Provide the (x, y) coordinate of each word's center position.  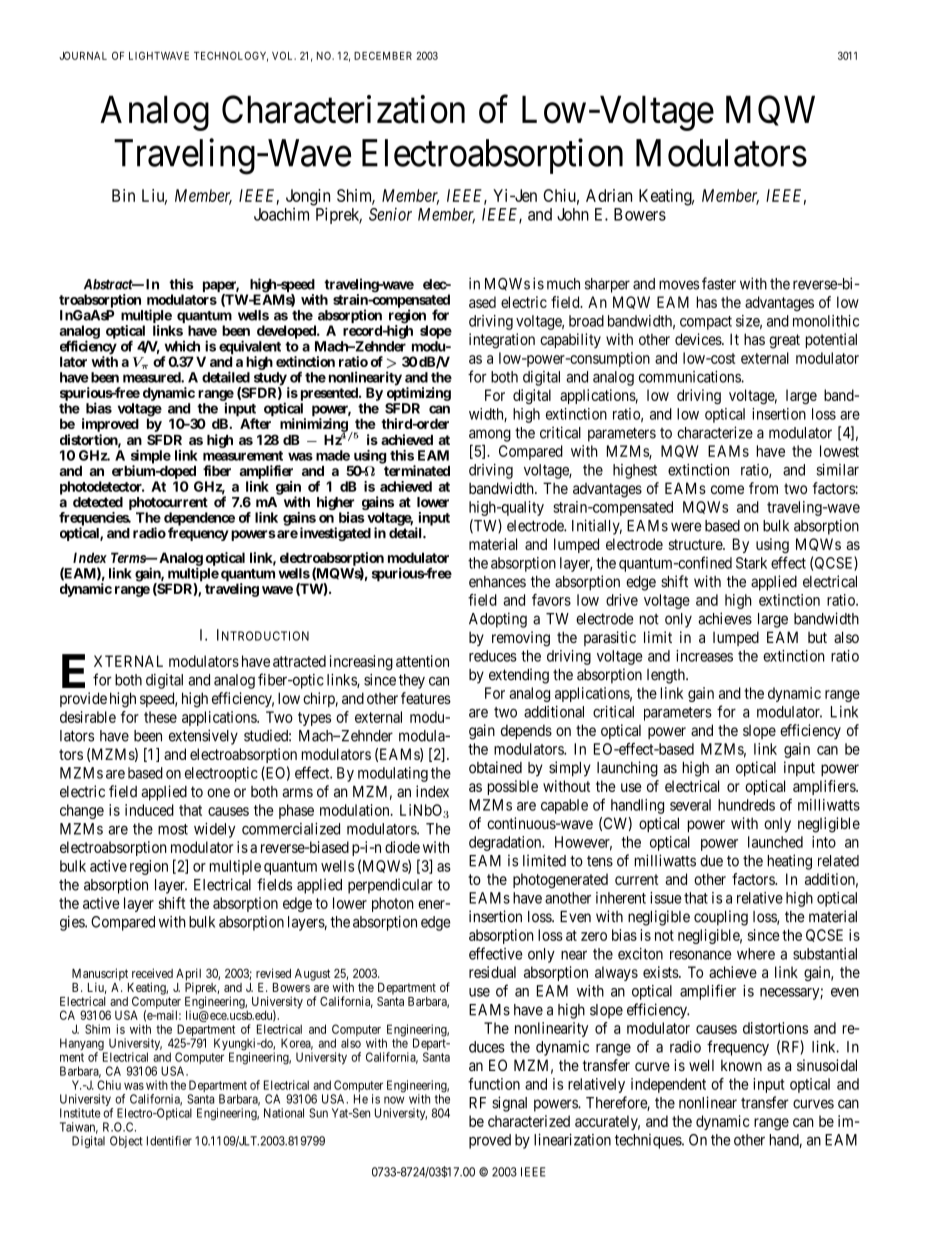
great (784, 341)
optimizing (419, 394)
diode (402, 847)
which (182, 346)
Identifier (169, 1141)
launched (775, 842)
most (173, 829)
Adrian (609, 195)
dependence (199, 520)
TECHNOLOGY (231, 56)
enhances (497, 582)
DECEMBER (383, 56)
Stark (751, 563)
